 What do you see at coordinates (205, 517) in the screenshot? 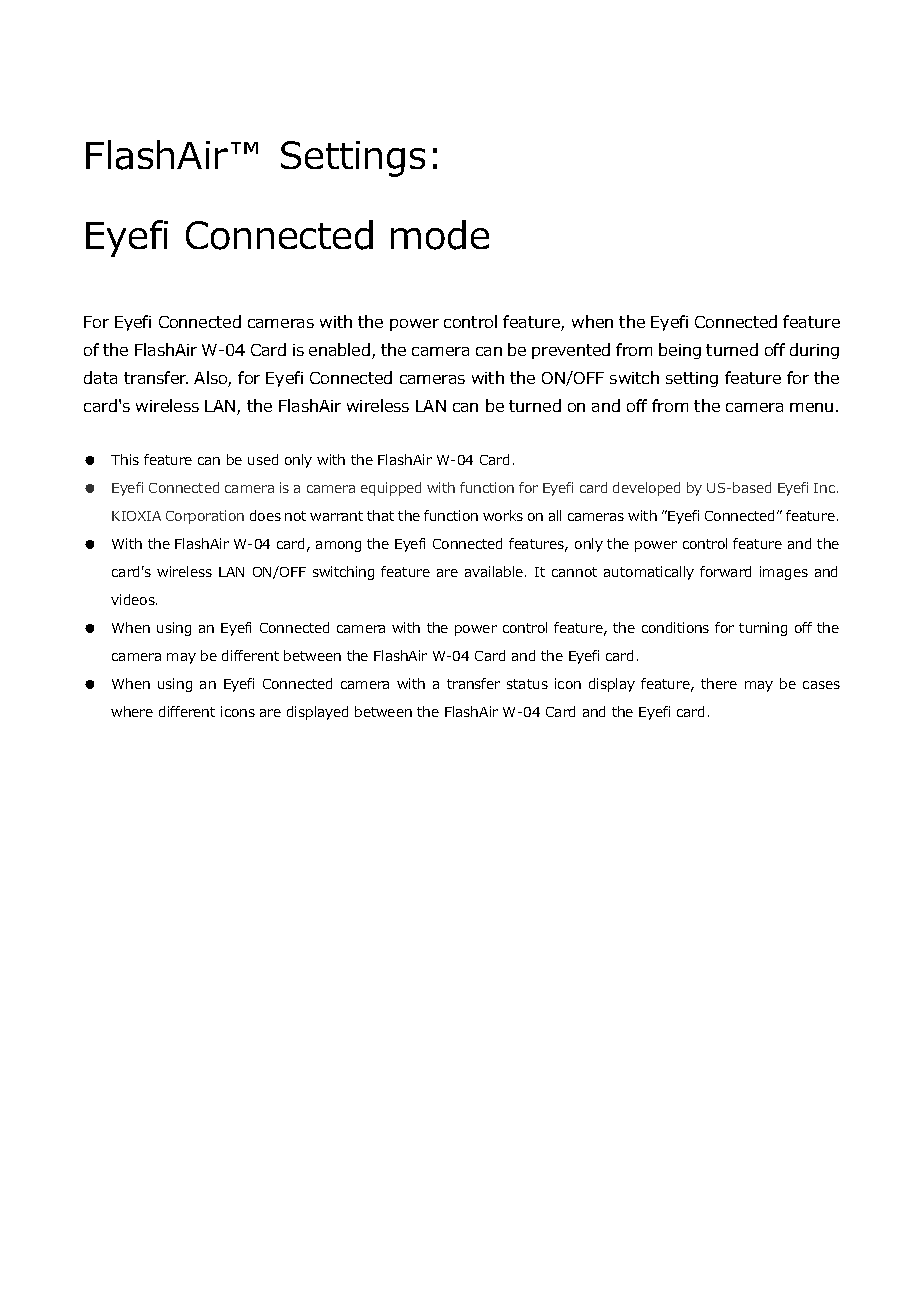
I see `Corporation` at bounding box center [205, 517].
